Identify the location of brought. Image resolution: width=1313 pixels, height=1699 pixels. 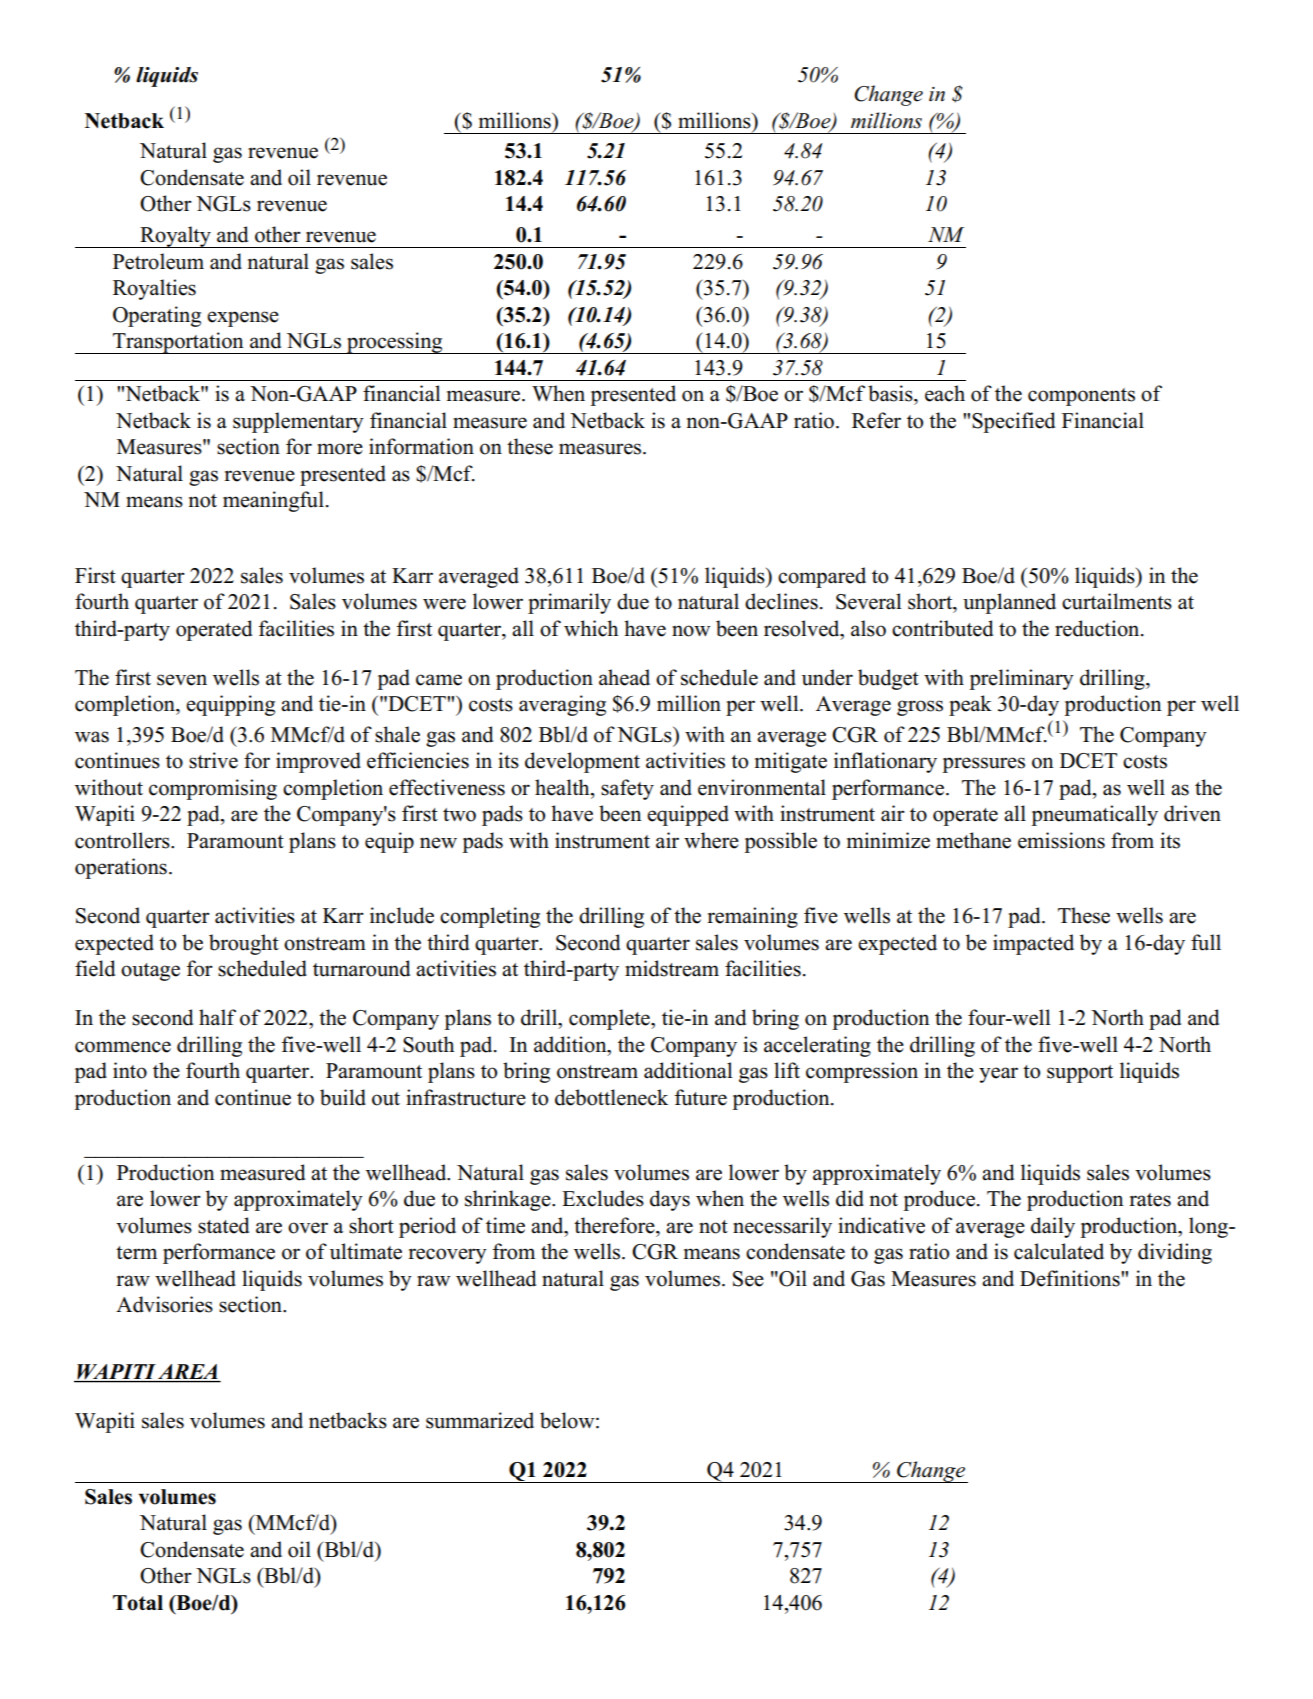
(244, 944).
